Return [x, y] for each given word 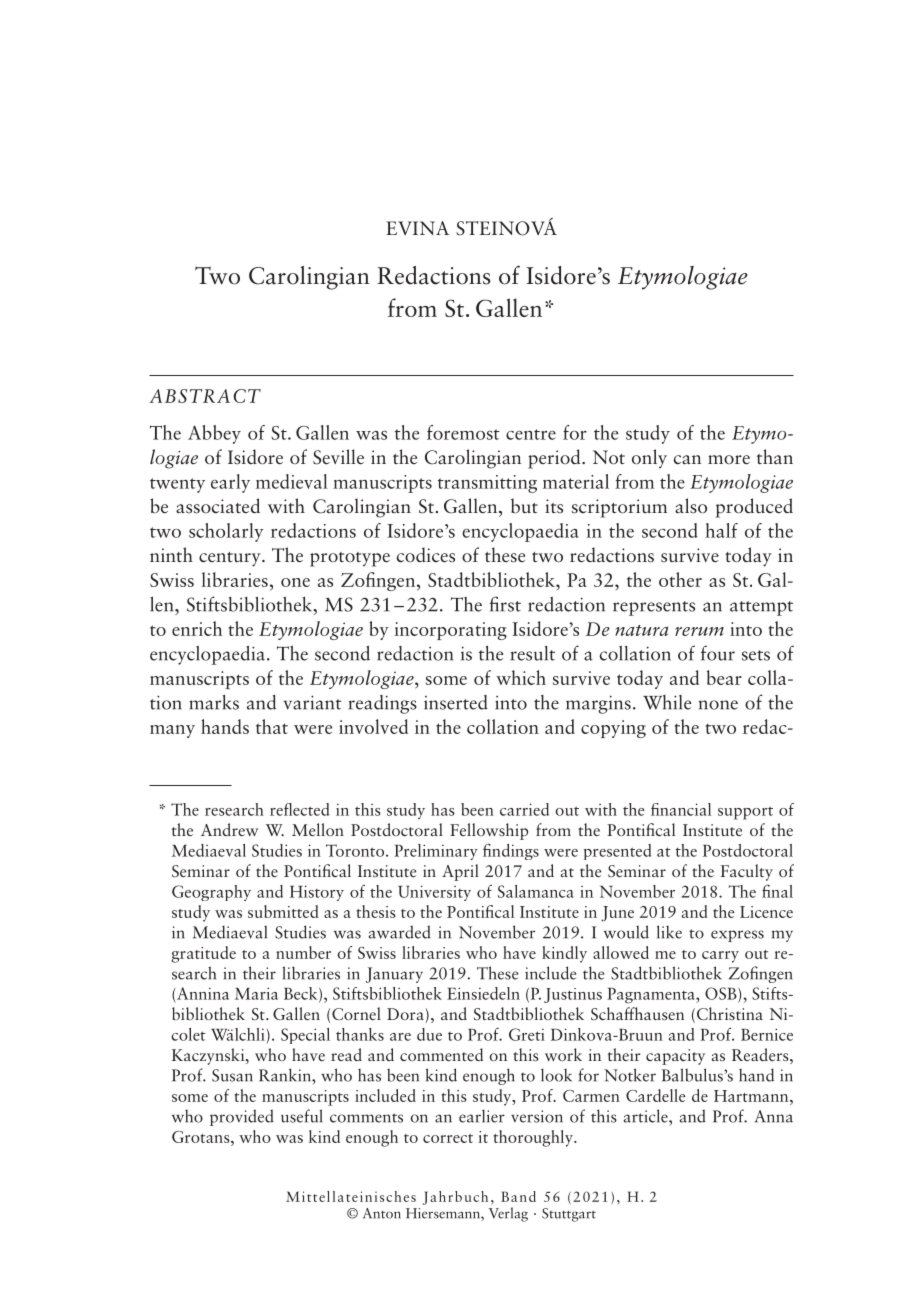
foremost [463, 432]
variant [312, 702]
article [647, 1116]
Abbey [214, 434]
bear [724, 677]
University [434, 893]
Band [518, 1196]
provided [242, 1117]
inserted [456, 702]
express [737, 936]
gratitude [203, 954]
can [687, 460]
